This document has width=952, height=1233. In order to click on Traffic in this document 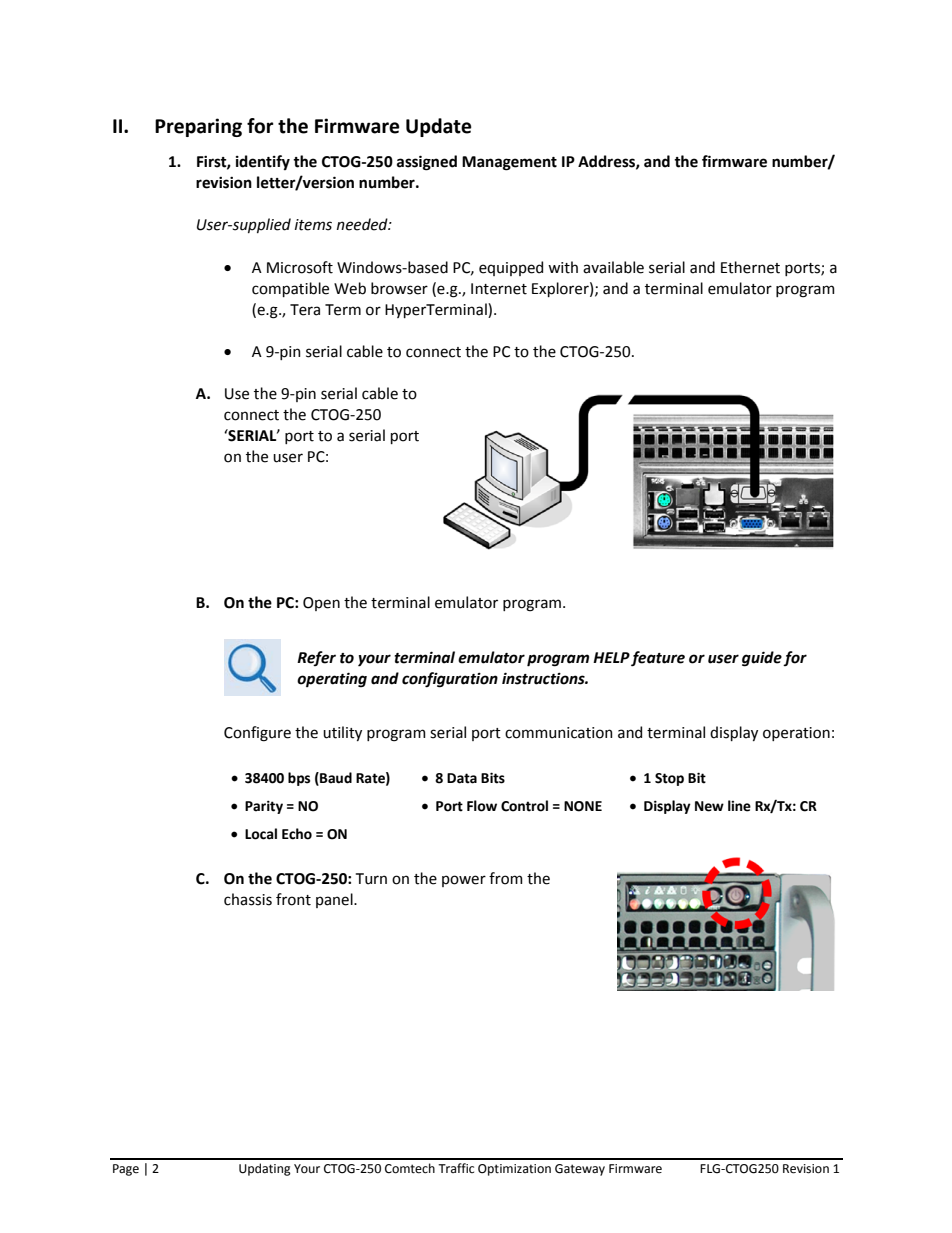, I will do `click(456, 1168)`.
